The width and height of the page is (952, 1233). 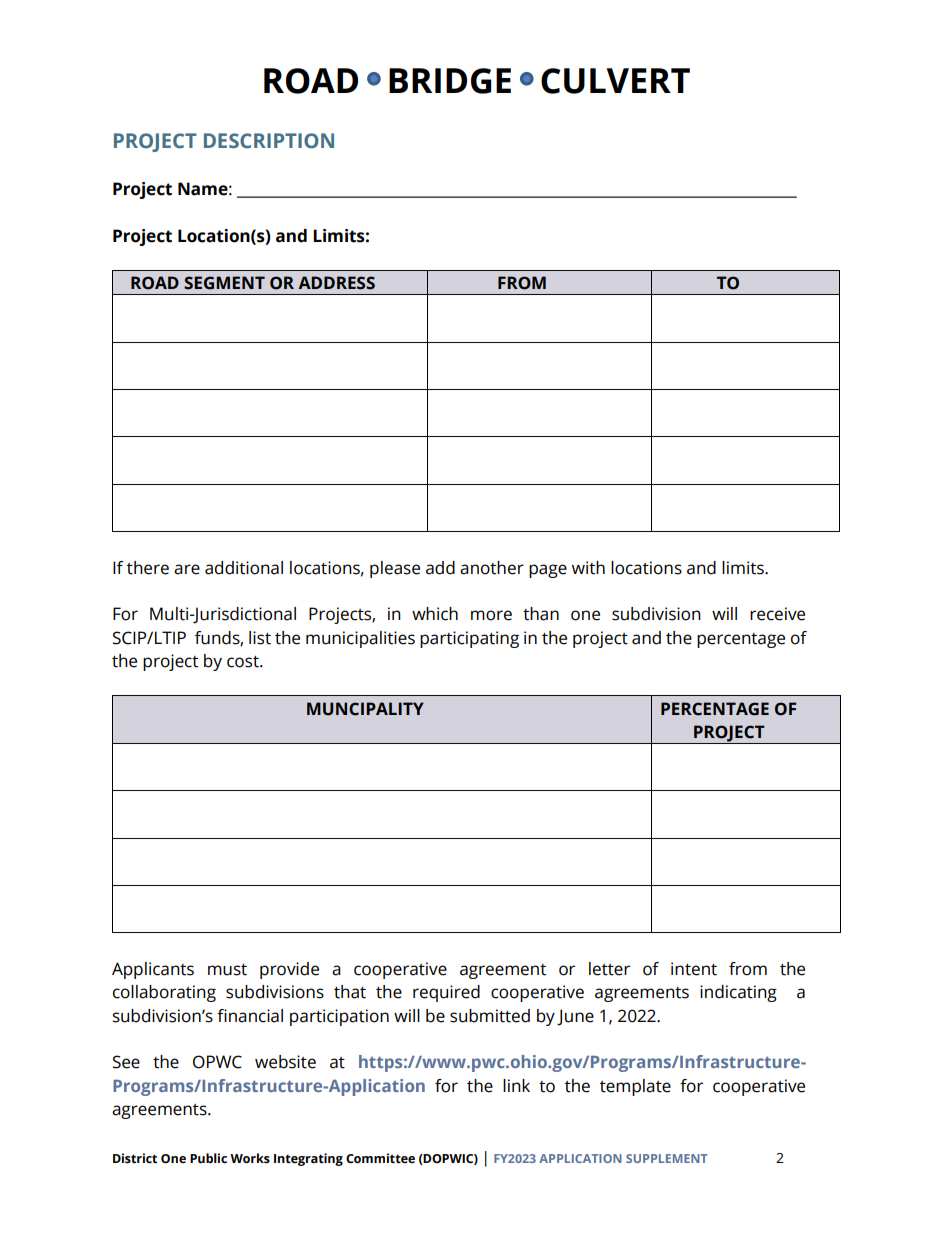 I want to click on participating, so click(x=469, y=639).
